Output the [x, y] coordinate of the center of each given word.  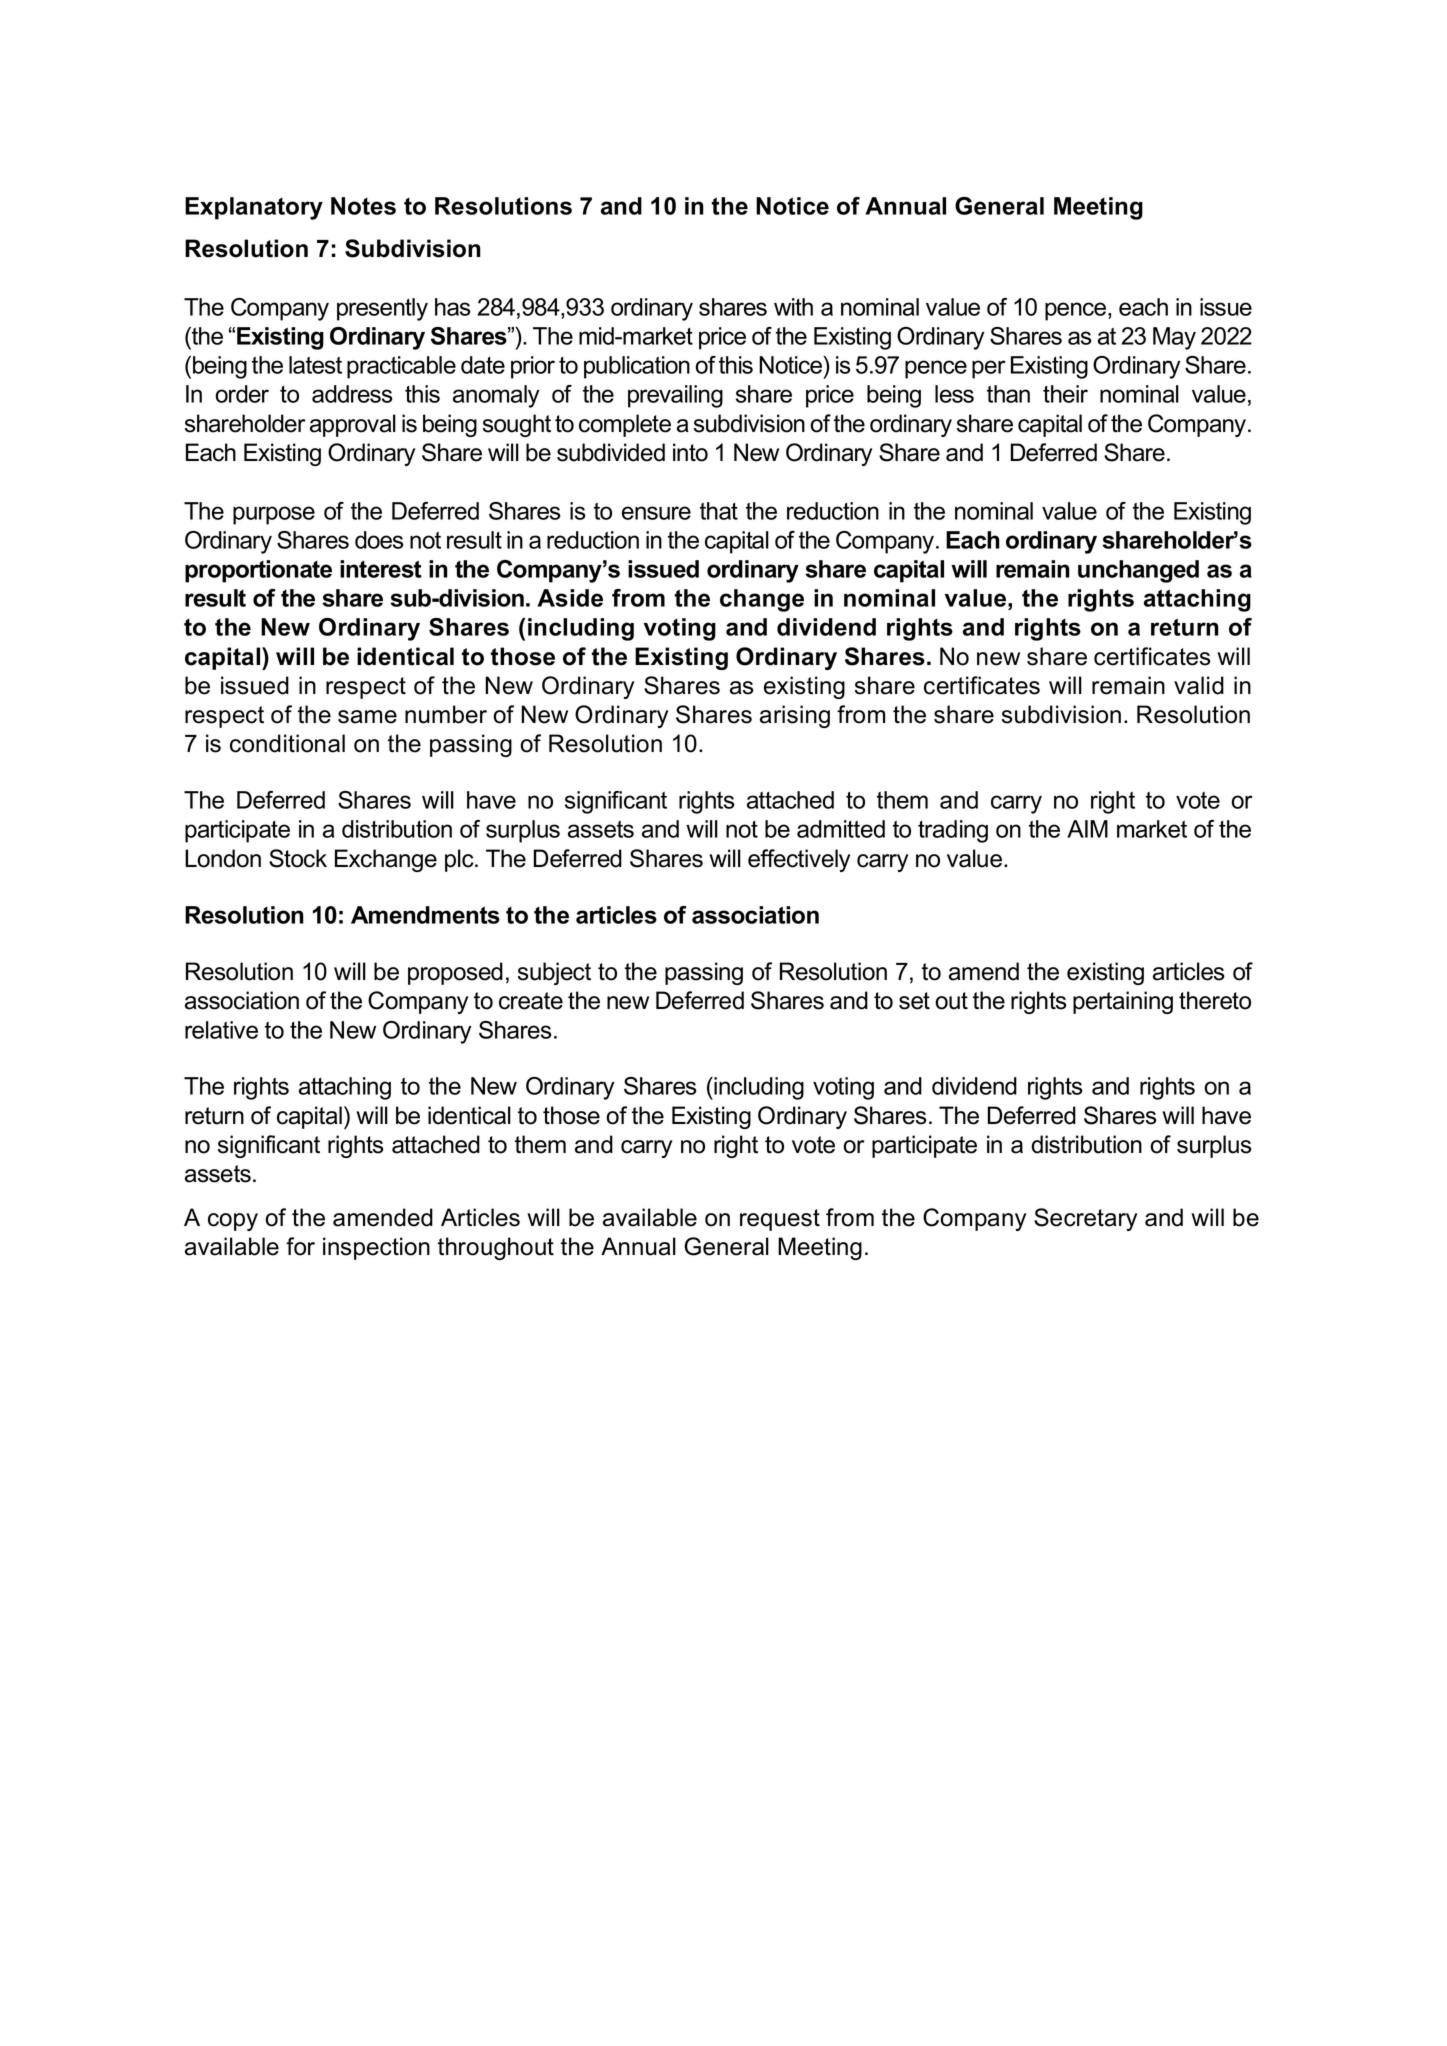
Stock [298, 858]
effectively [799, 860]
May [1174, 338]
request [780, 1220]
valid [1199, 685]
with [793, 307]
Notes [363, 206]
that [719, 511]
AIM [1087, 829]
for [300, 1246]
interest [381, 569]
